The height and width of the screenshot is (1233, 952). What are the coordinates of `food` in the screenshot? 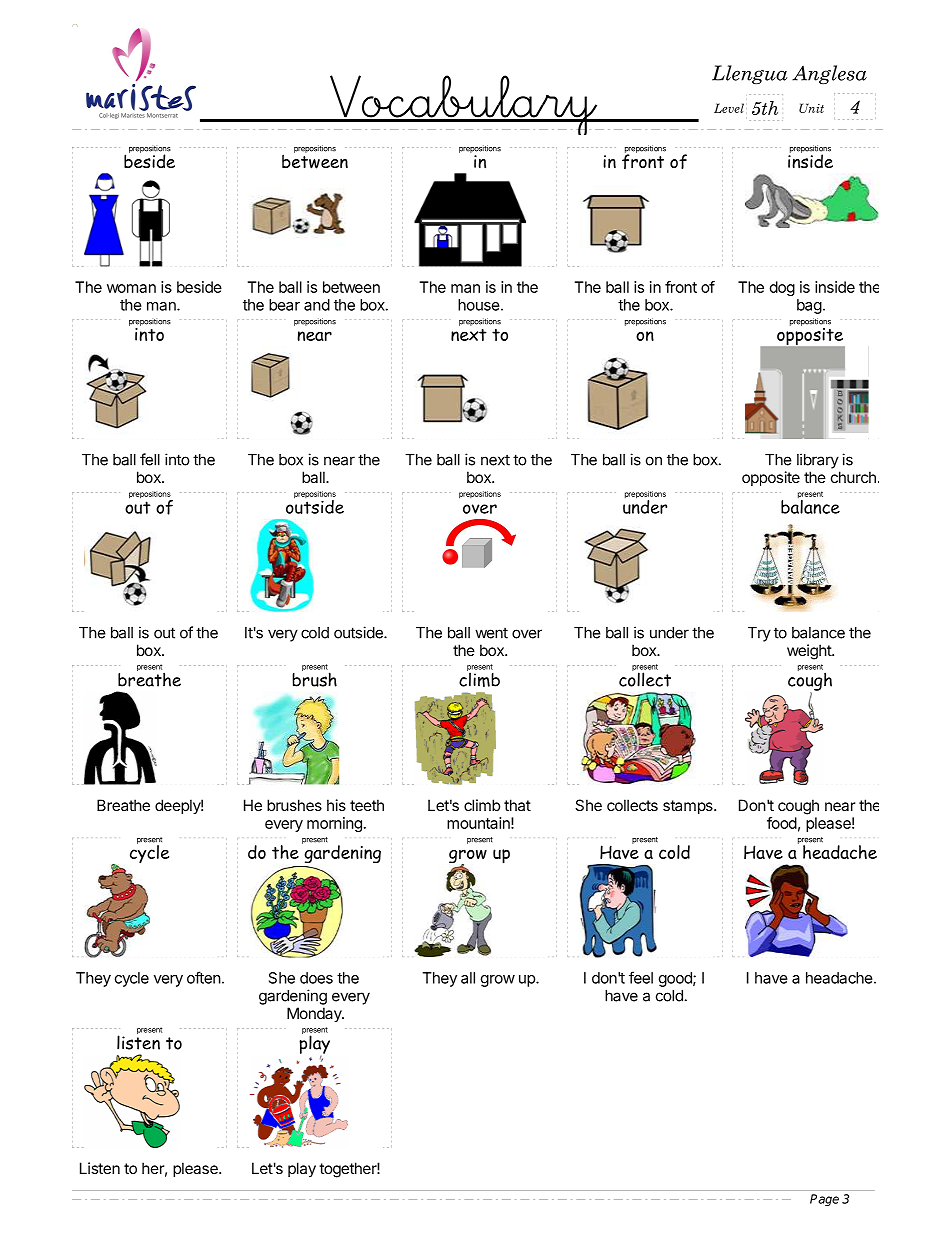 It's located at (782, 823).
